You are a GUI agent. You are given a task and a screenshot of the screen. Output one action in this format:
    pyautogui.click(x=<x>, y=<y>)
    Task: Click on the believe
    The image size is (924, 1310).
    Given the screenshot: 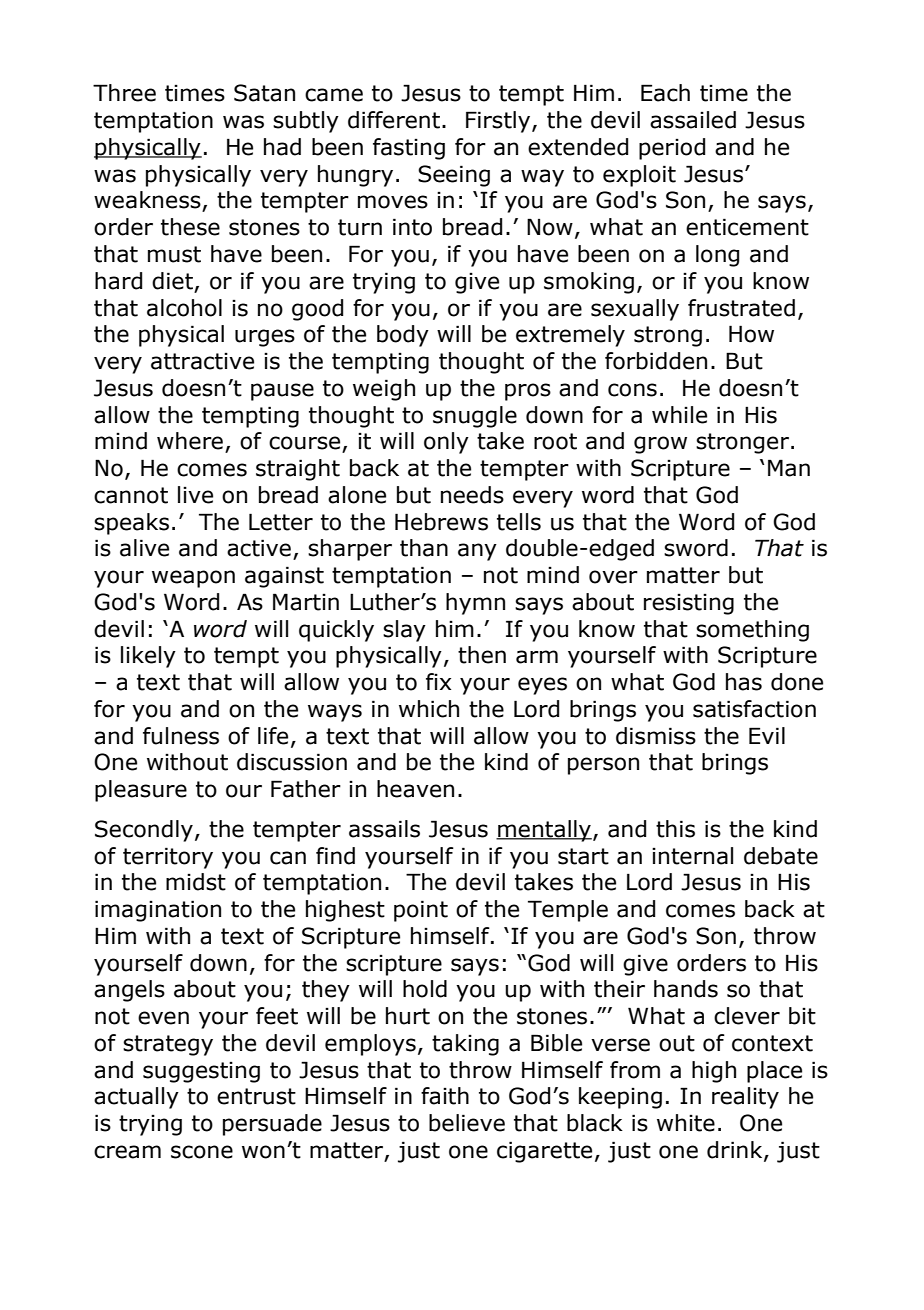 What is the action you would take?
    pyautogui.click(x=467, y=1123)
